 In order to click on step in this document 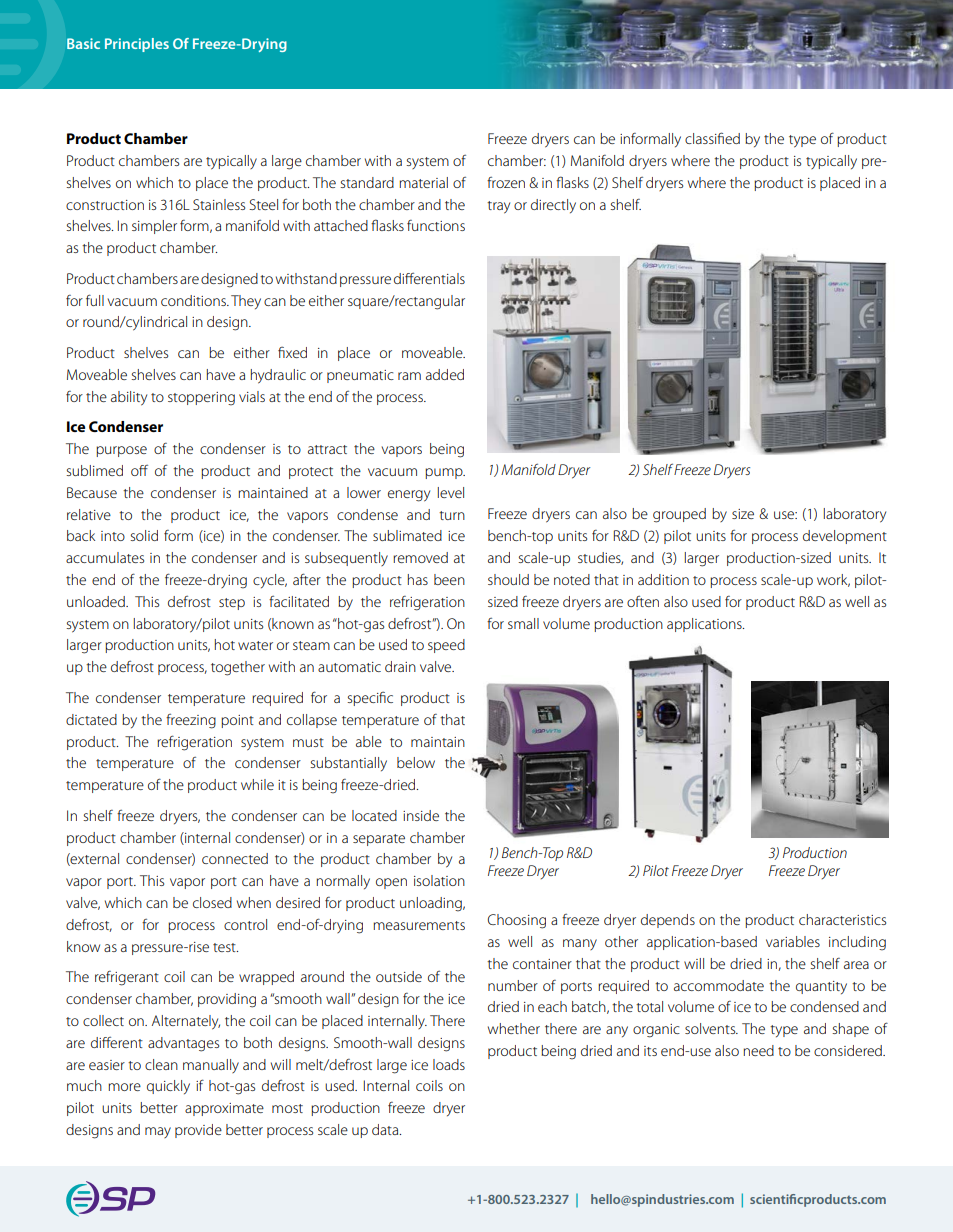, I will do `click(232, 604)`.
